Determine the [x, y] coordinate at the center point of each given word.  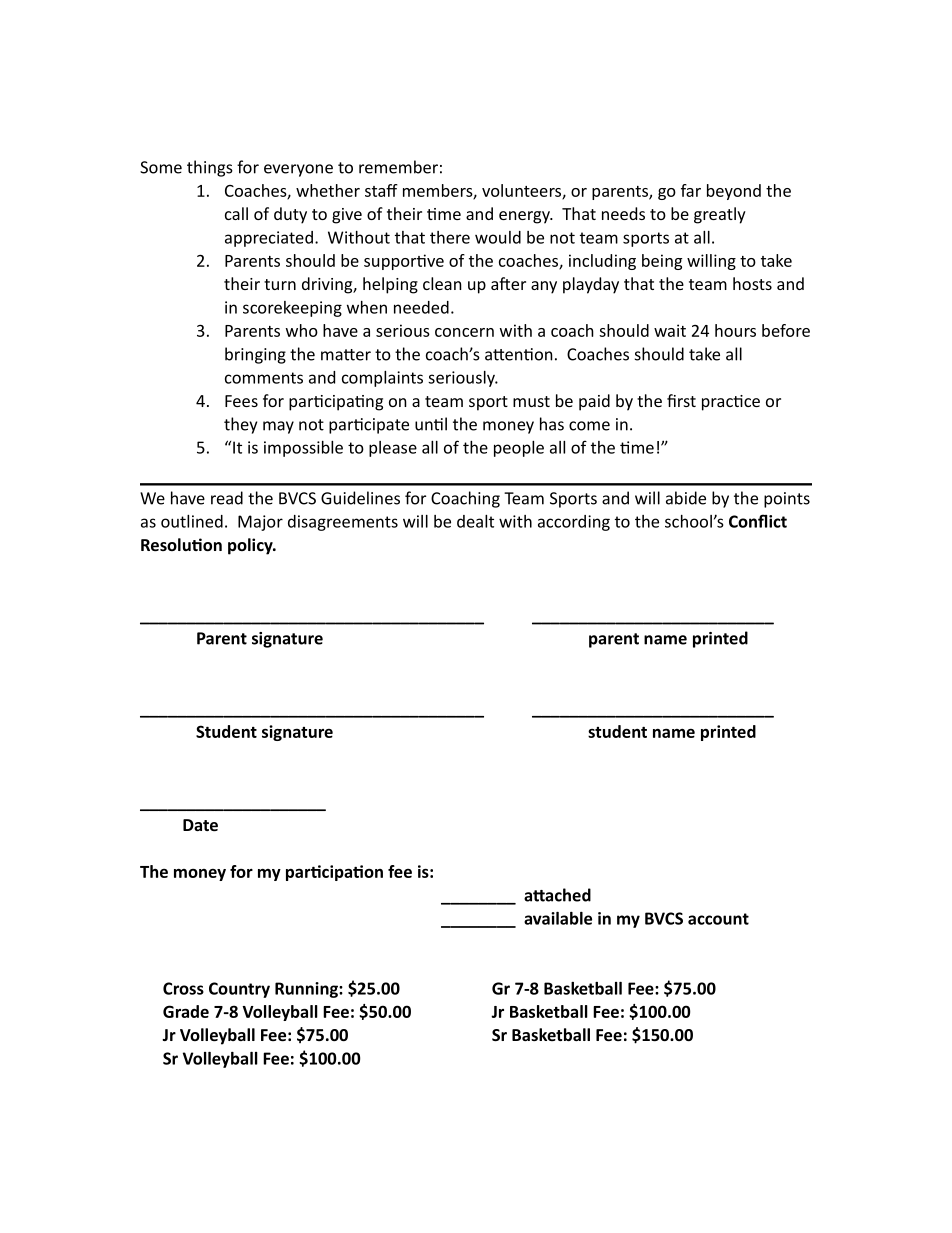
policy [251, 546]
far [691, 190]
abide [686, 498]
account [718, 919]
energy [525, 217]
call [236, 213]
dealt [475, 521]
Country [239, 990]
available [558, 918]
